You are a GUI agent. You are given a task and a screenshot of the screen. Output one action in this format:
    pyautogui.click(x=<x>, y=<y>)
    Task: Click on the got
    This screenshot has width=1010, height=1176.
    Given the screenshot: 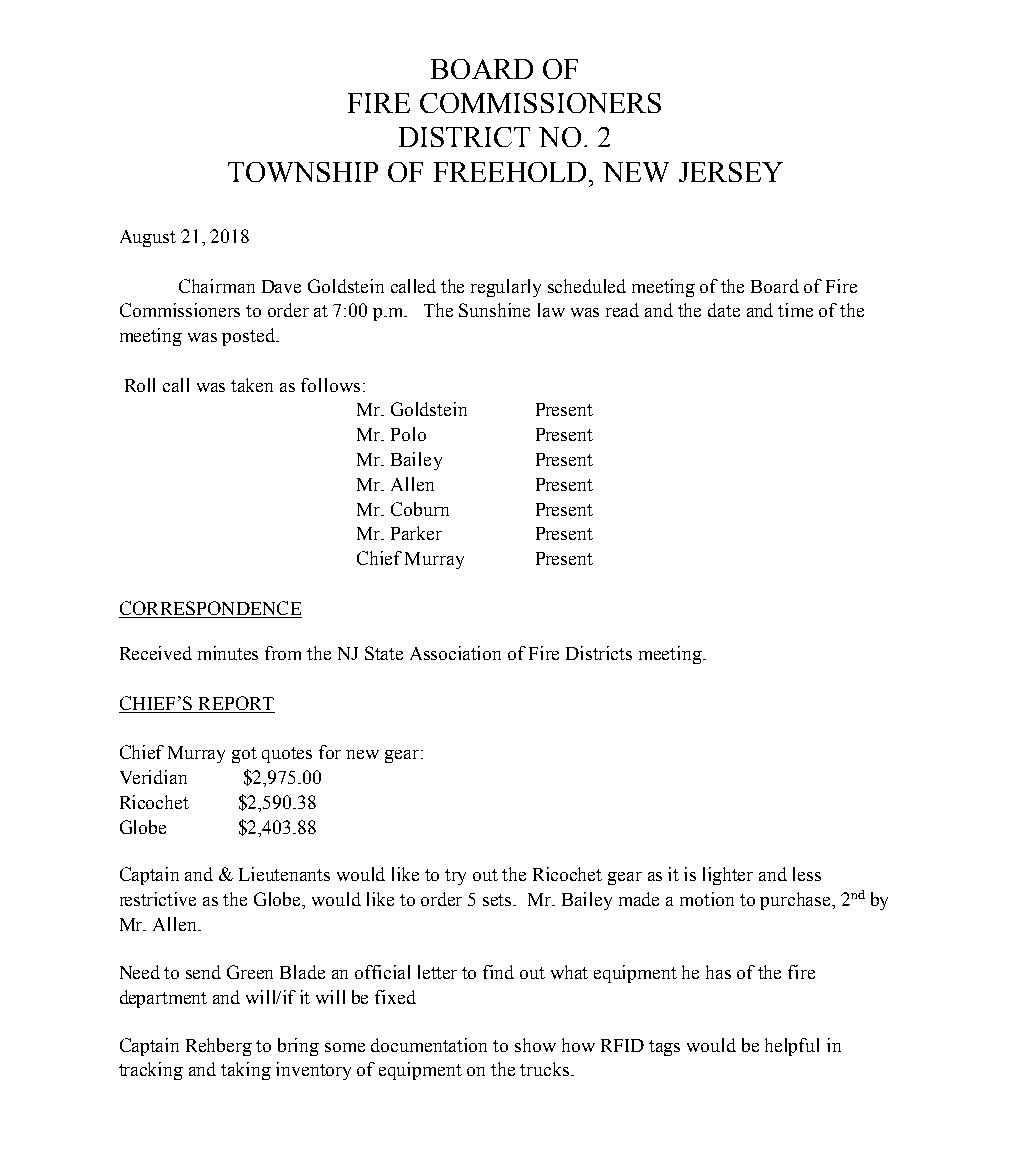 What is the action you would take?
    pyautogui.click(x=244, y=755)
